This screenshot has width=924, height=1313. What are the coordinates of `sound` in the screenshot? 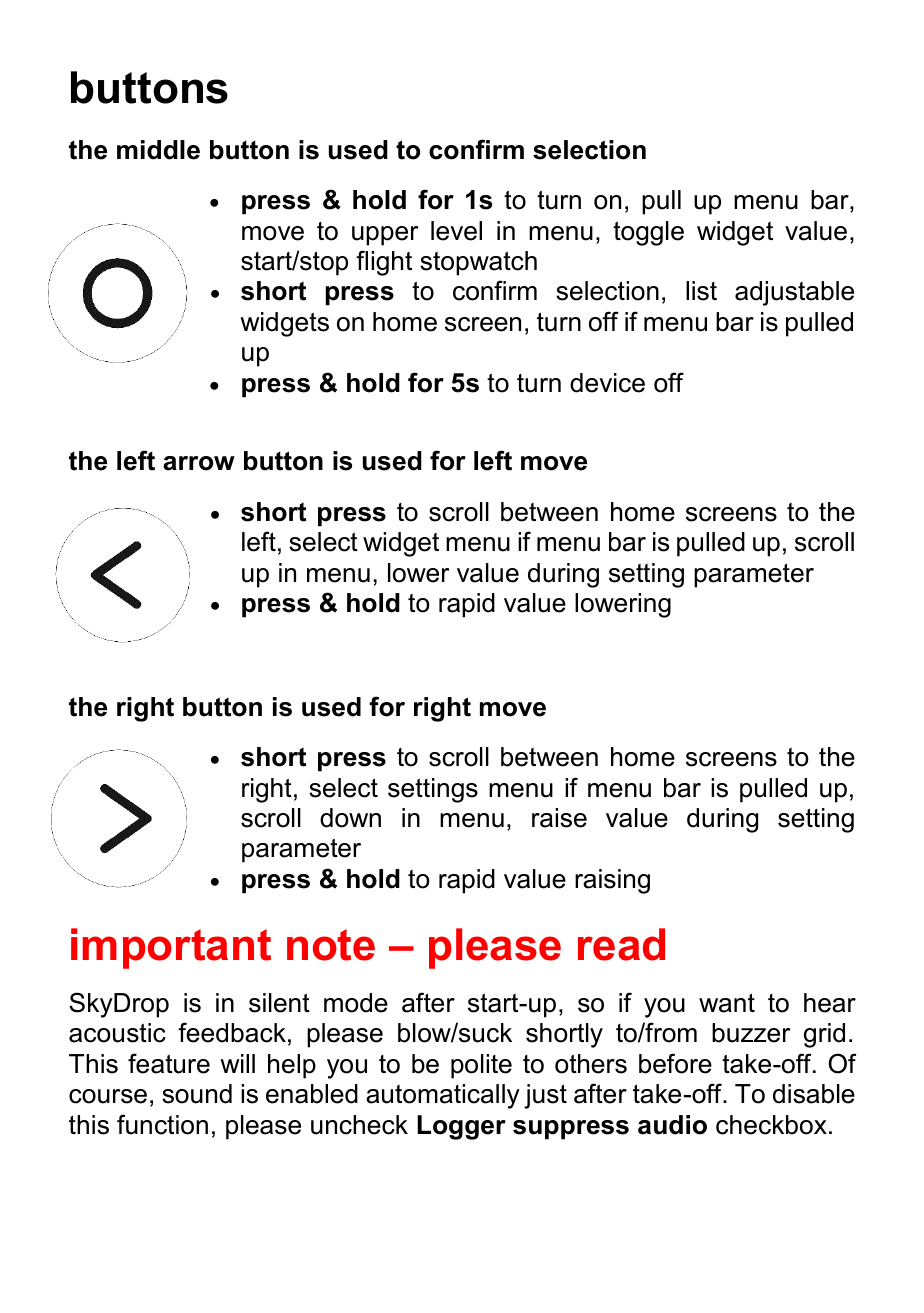 It's located at (197, 1094).
